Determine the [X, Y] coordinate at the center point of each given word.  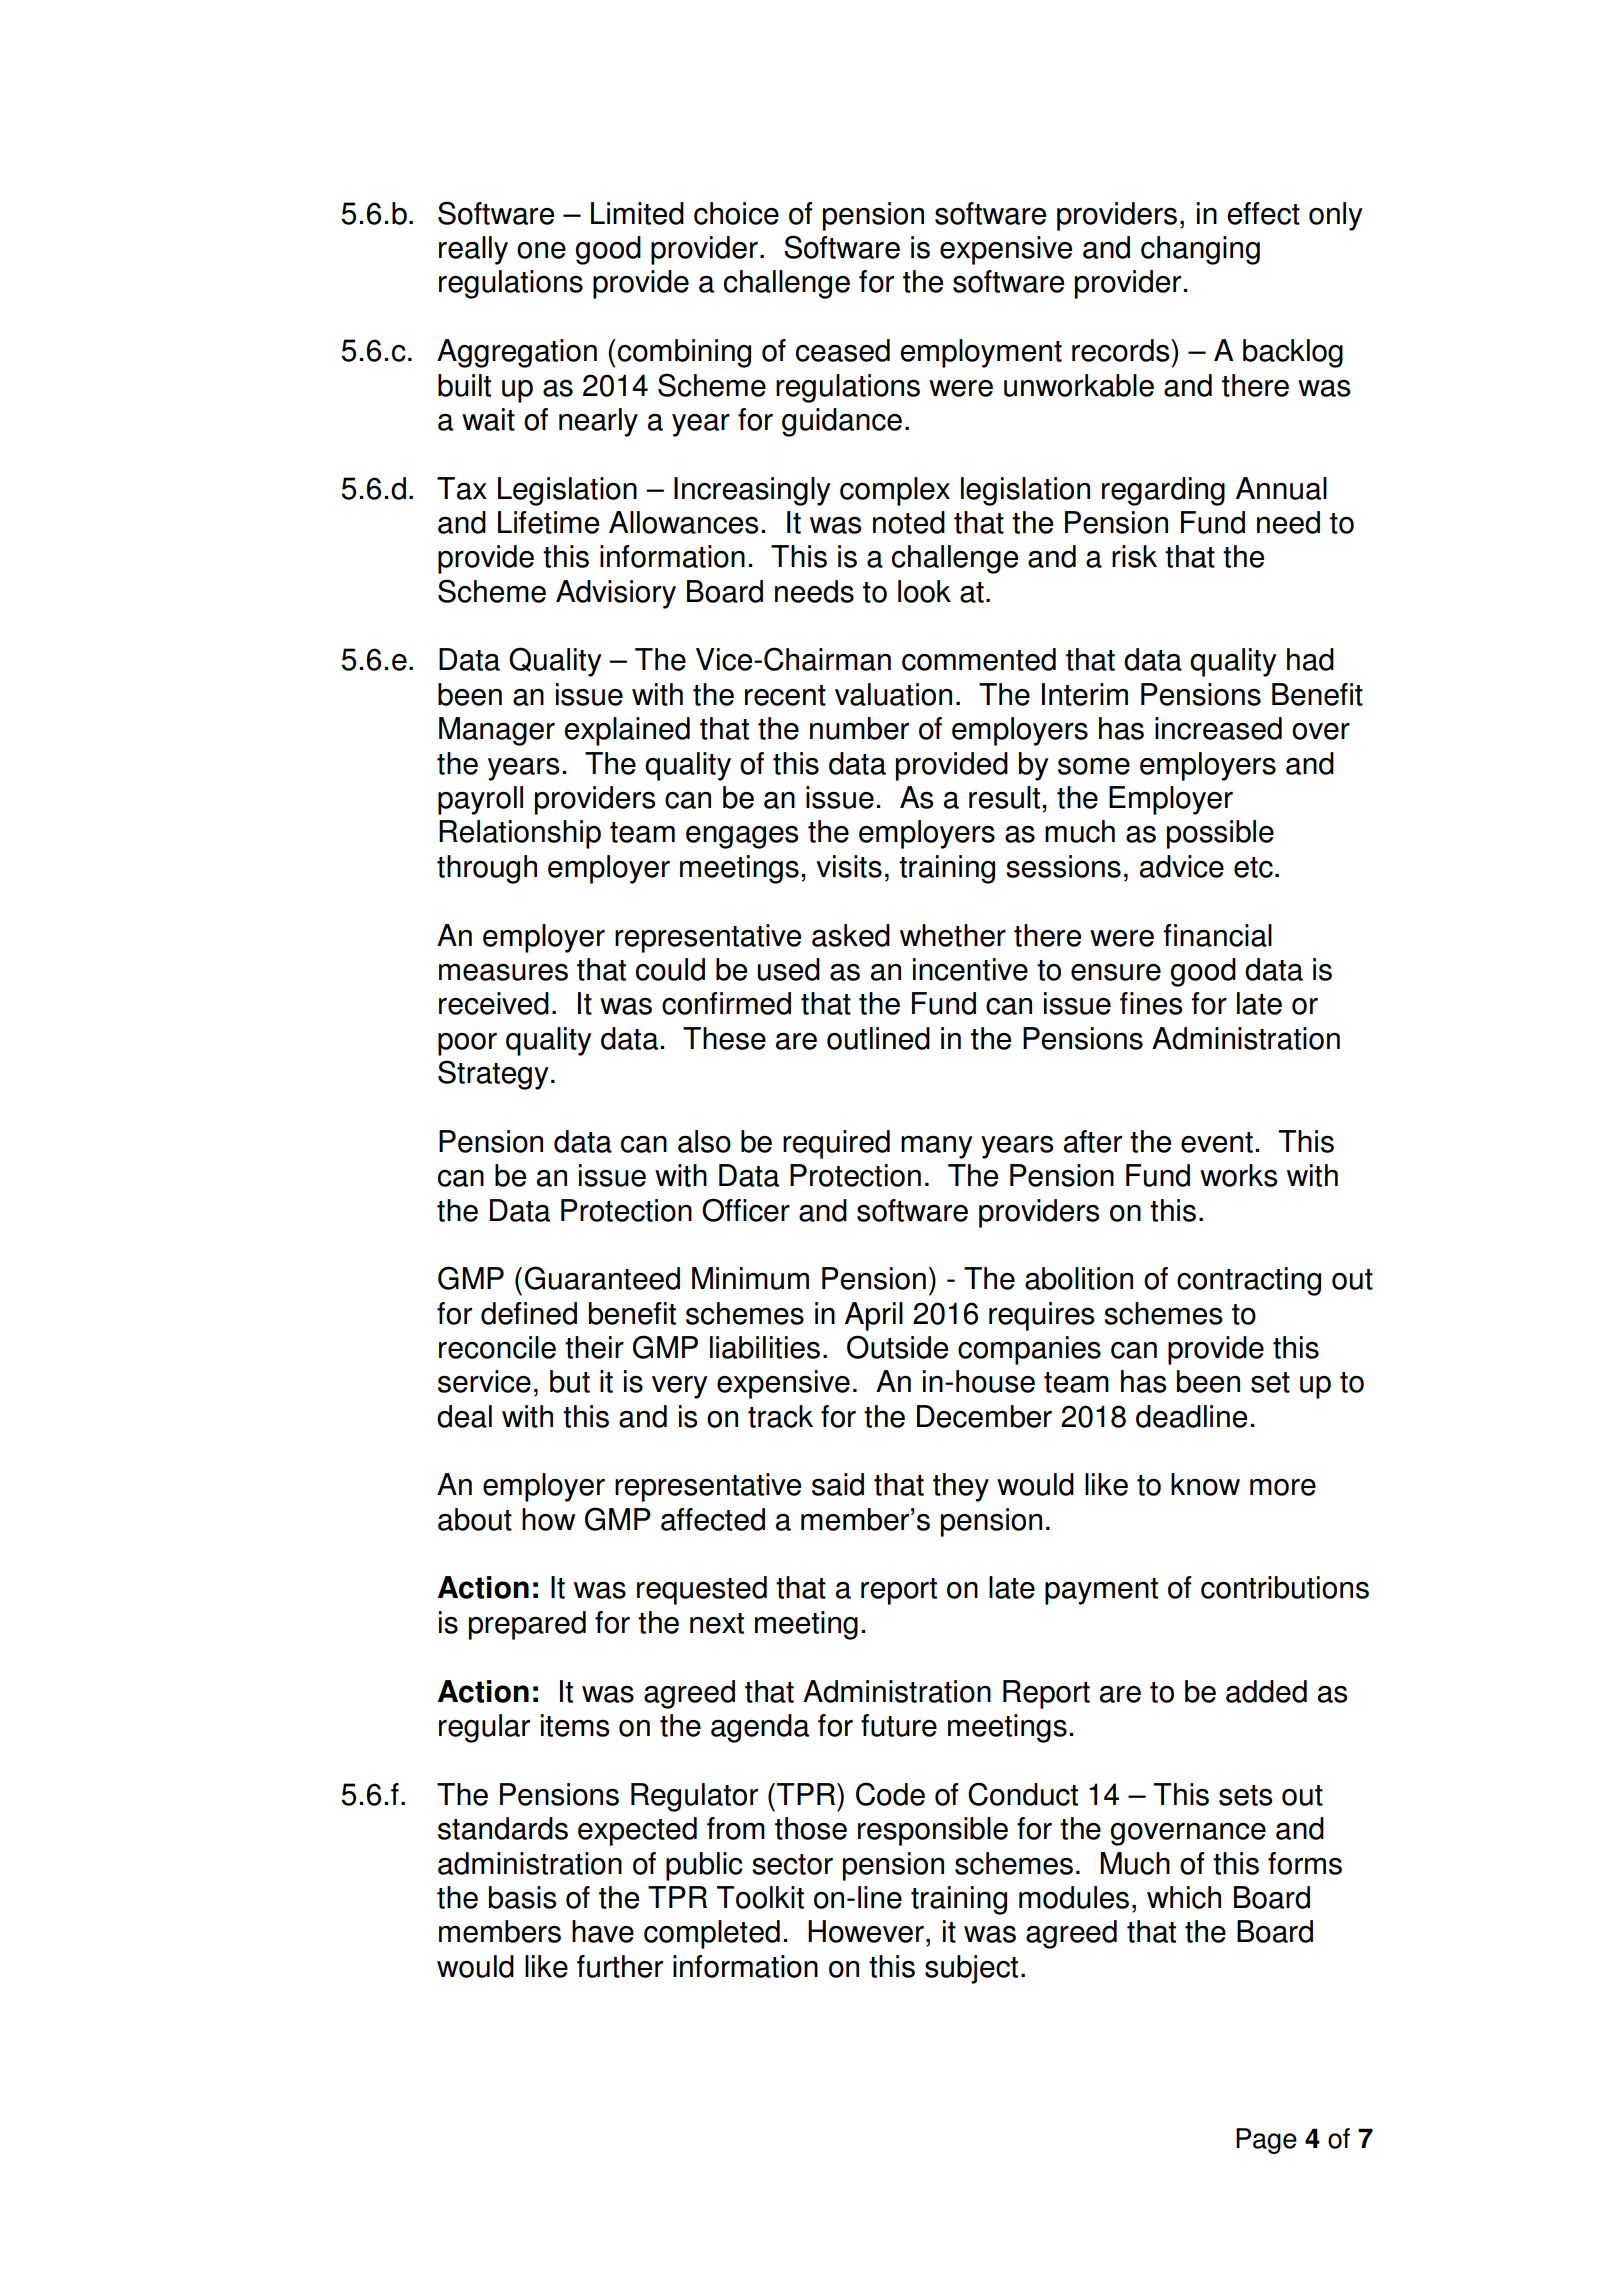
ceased [843, 350]
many [937, 1147]
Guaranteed [602, 1278]
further [620, 1966]
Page [1266, 2141]
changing [1200, 250]
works [1239, 1175]
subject [971, 1969]
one [541, 250]
